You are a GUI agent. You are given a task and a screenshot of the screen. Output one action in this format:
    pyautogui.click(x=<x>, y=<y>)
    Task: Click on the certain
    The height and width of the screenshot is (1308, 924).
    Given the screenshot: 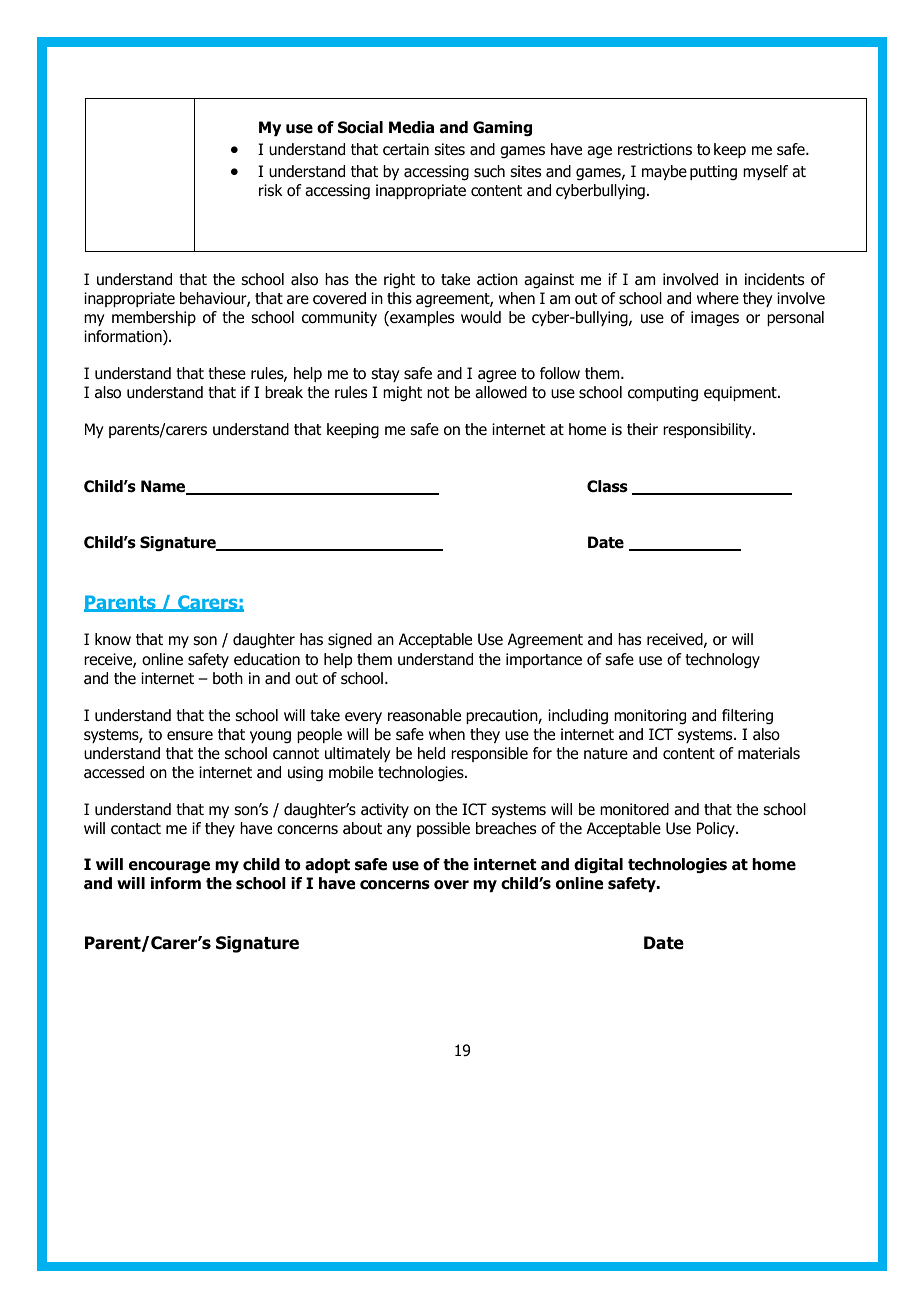 What is the action you would take?
    pyautogui.click(x=406, y=149)
